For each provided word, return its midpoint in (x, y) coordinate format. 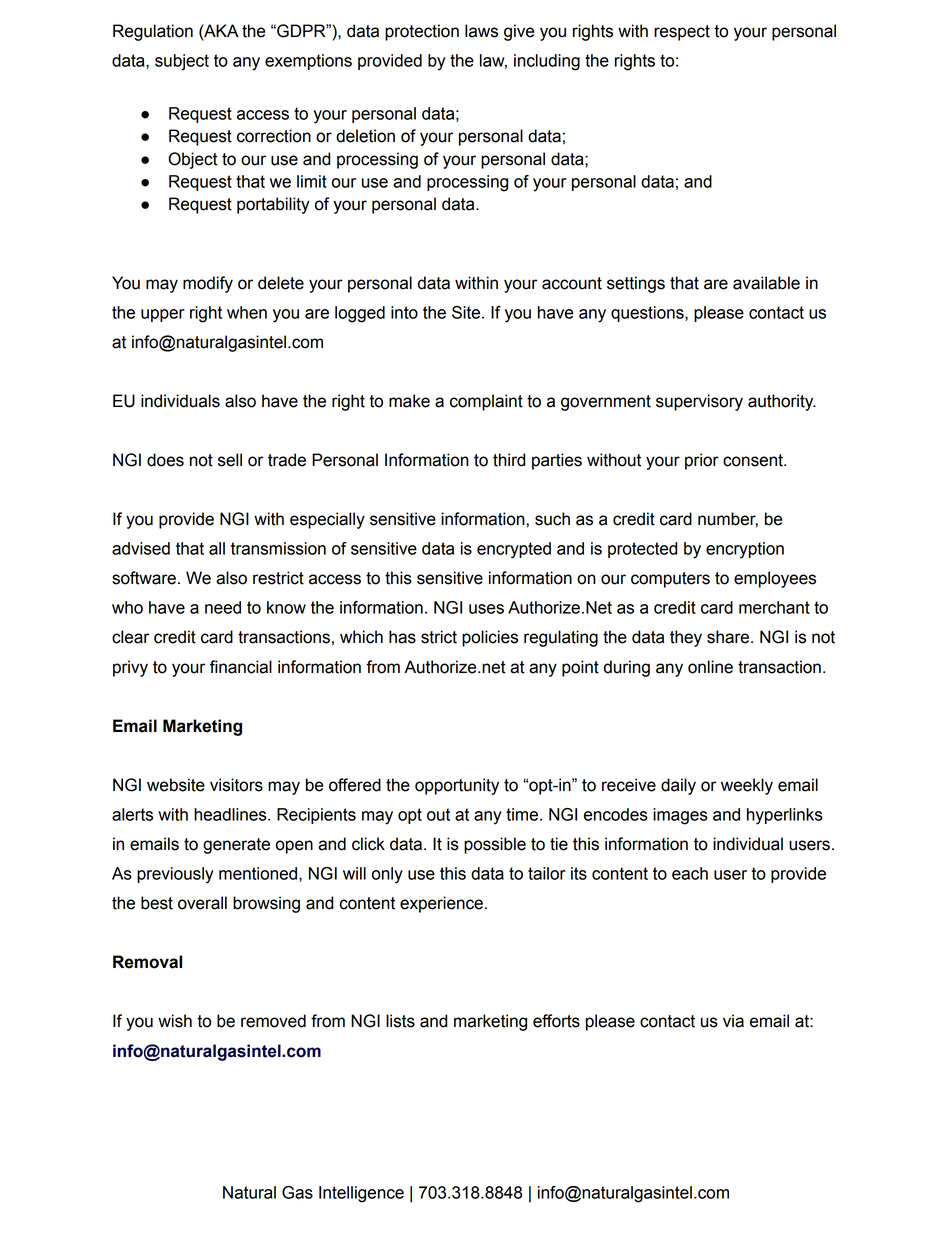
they (686, 638)
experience (441, 904)
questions (648, 314)
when (247, 312)
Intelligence (361, 1194)
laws (481, 31)
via (733, 1021)
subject (182, 62)
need (223, 607)
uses (486, 609)
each (690, 873)
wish (175, 1021)
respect (682, 33)
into (404, 312)
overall (202, 903)
